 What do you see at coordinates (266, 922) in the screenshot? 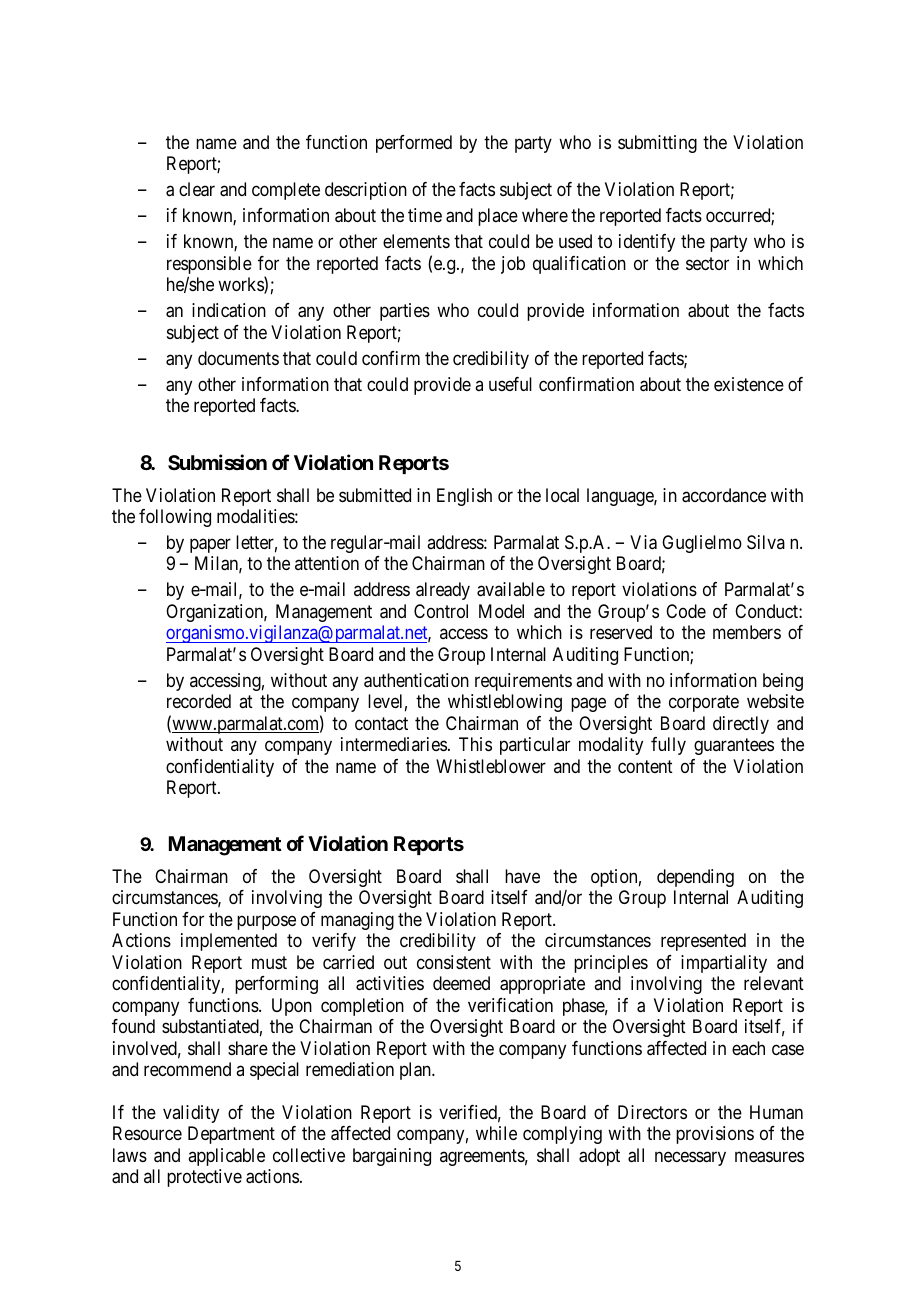
I see `purpose` at bounding box center [266, 922].
